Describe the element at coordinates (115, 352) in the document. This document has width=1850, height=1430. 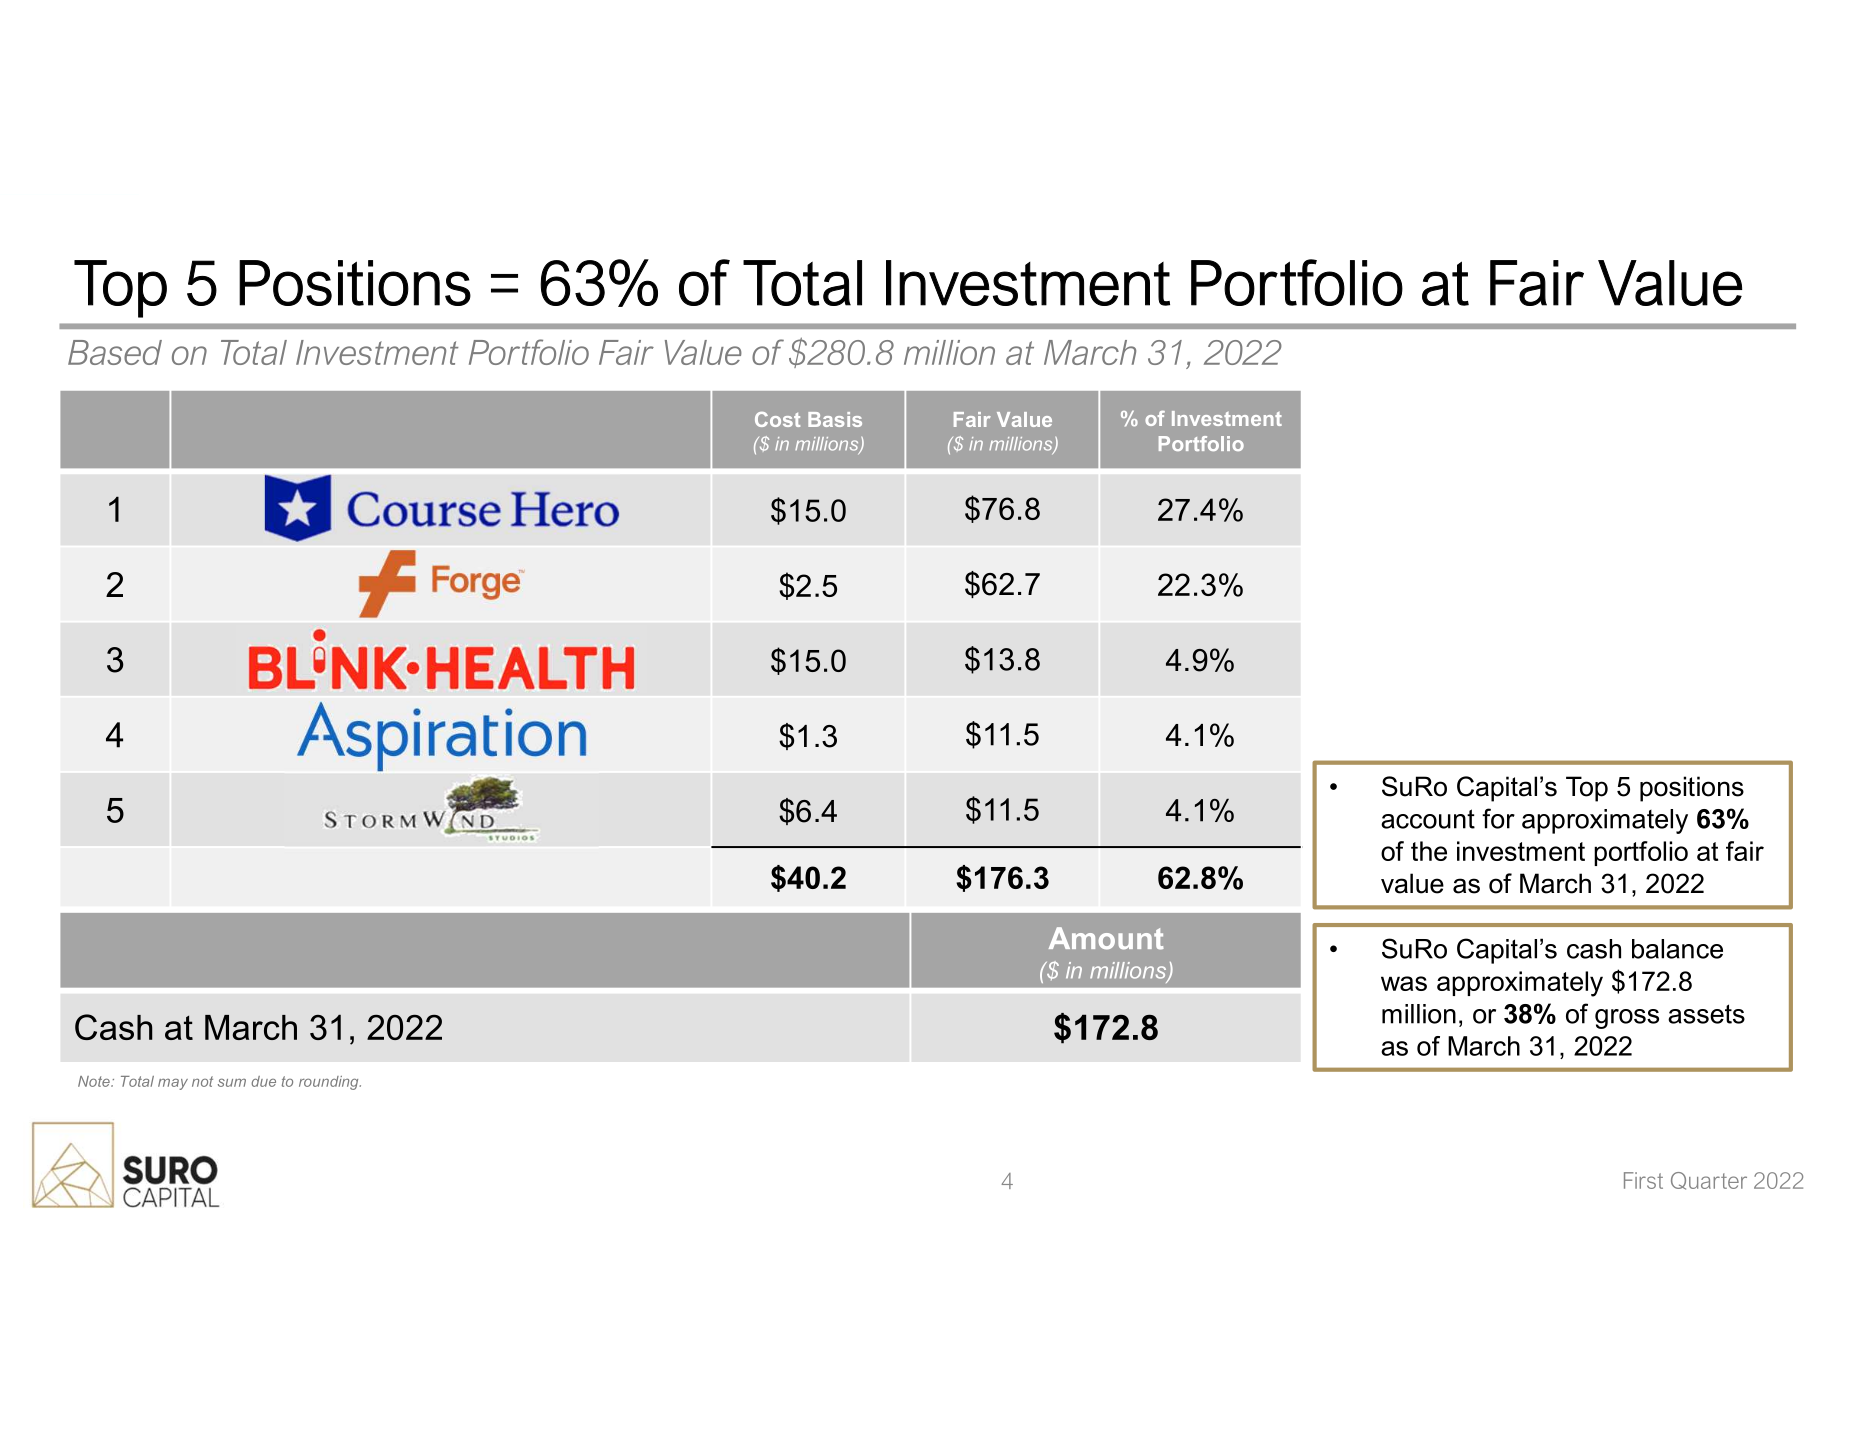
I see `Based` at that location.
